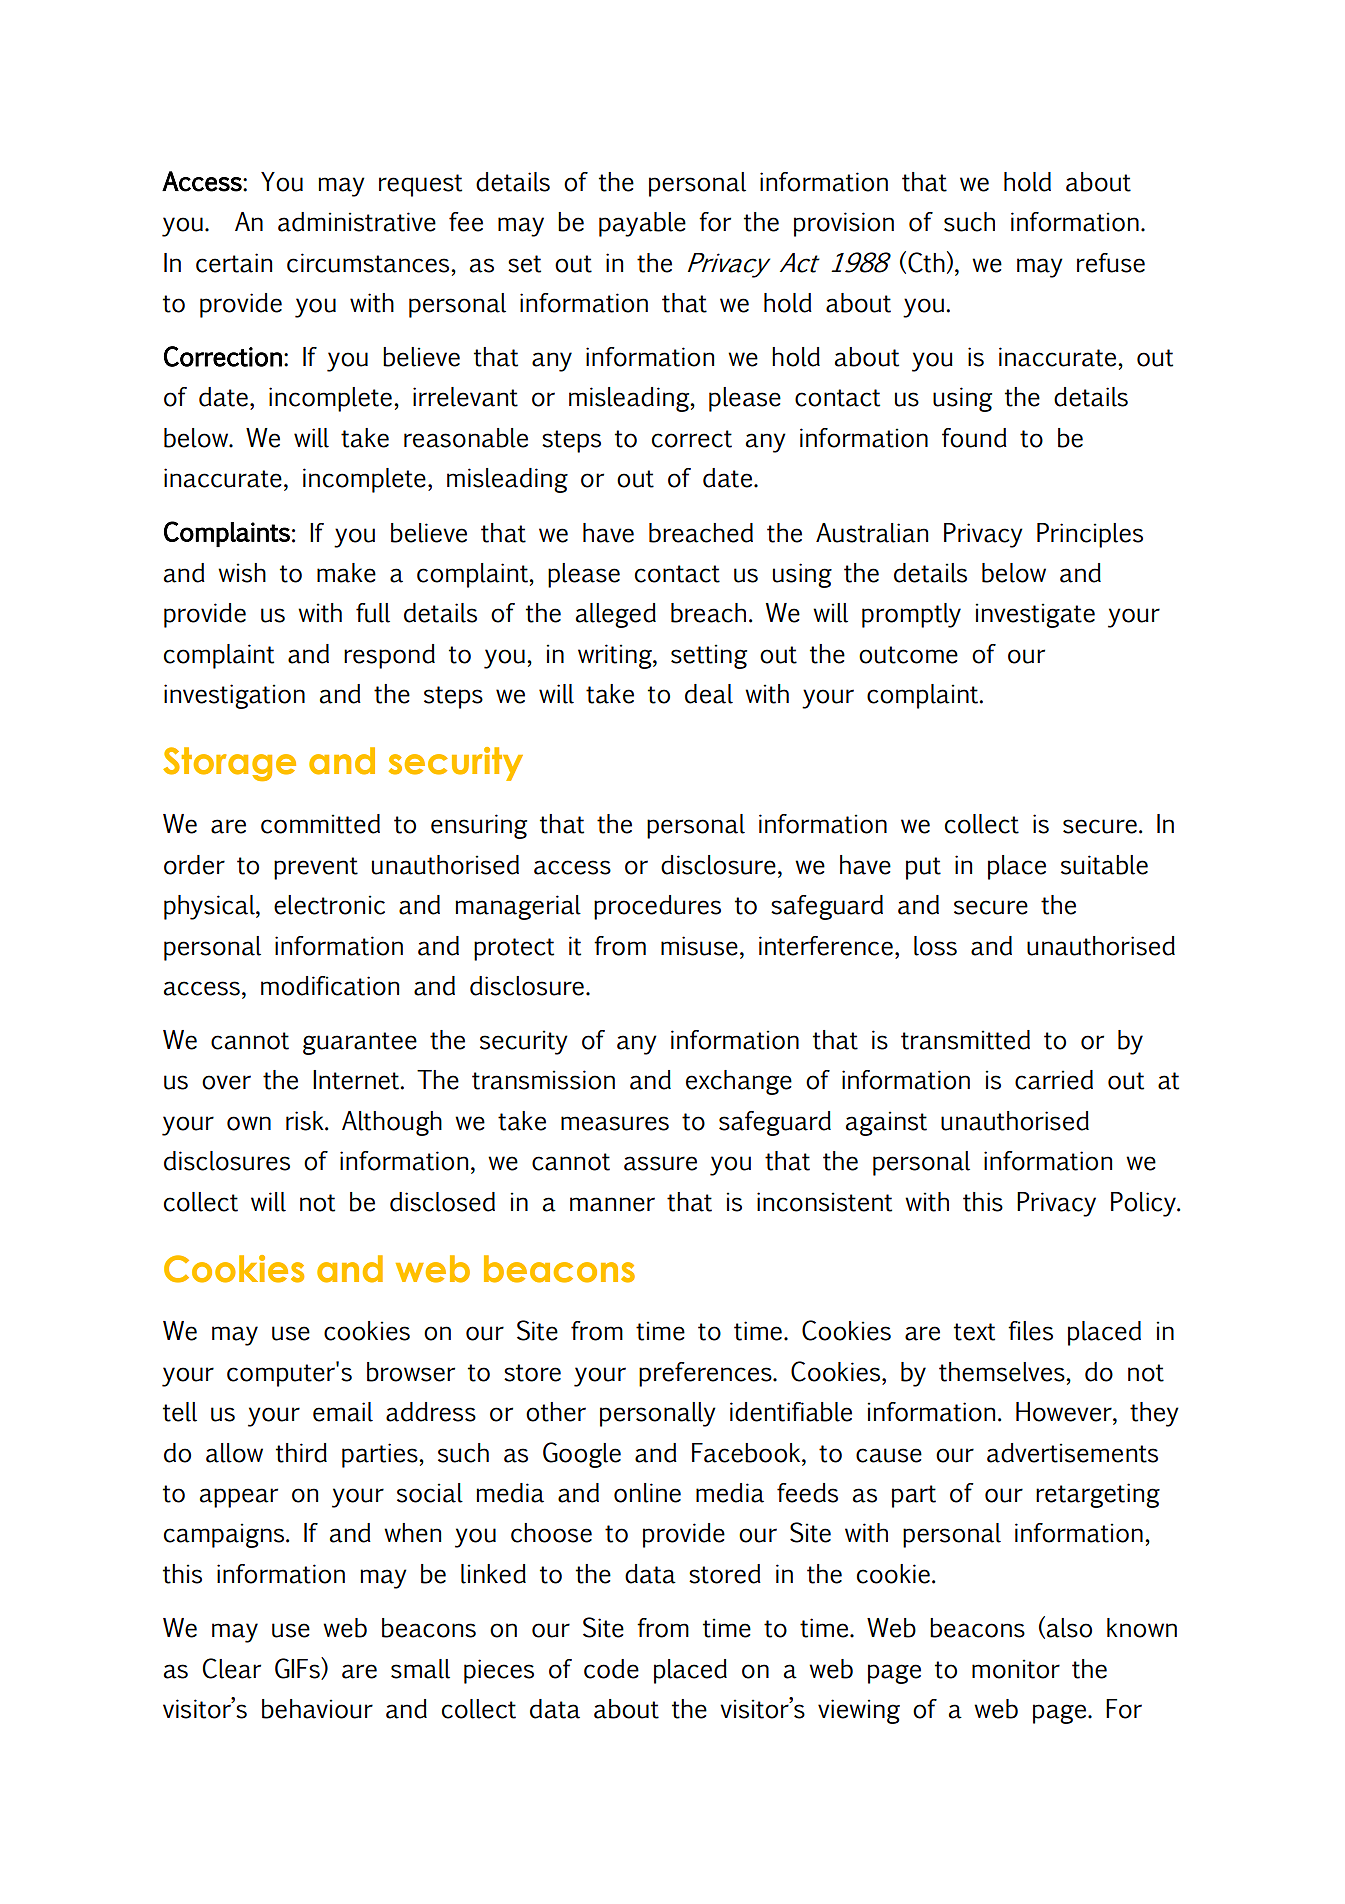 The width and height of the document is (1345, 1904). Describe the element at coordinates (935, 946) in the document. I see `loss` at that location.
